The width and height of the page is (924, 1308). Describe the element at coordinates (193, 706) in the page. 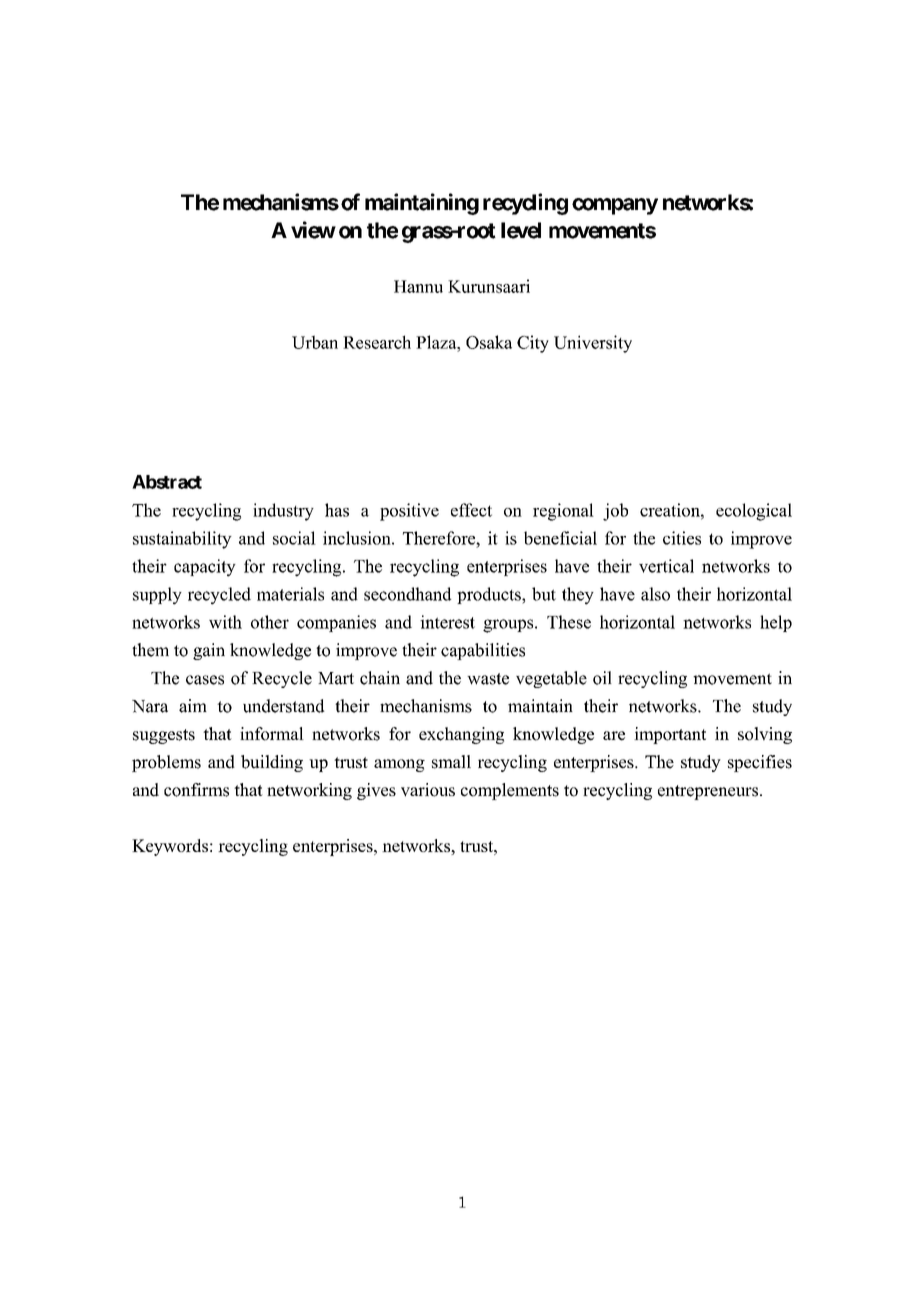

I see `aim` at that location.
